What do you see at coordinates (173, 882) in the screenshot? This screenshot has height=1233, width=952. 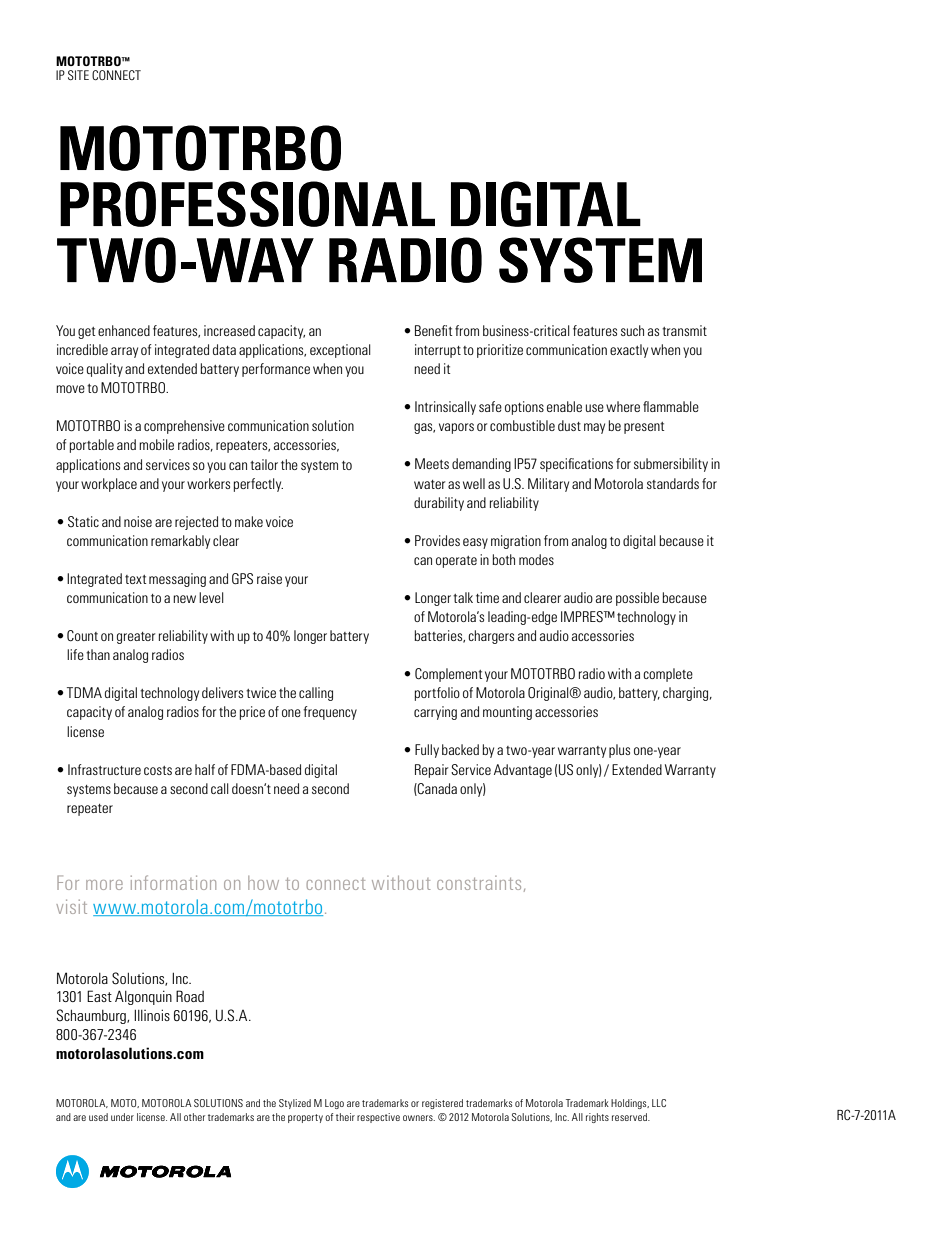 I see `information` at bounding box center [173, 882].
